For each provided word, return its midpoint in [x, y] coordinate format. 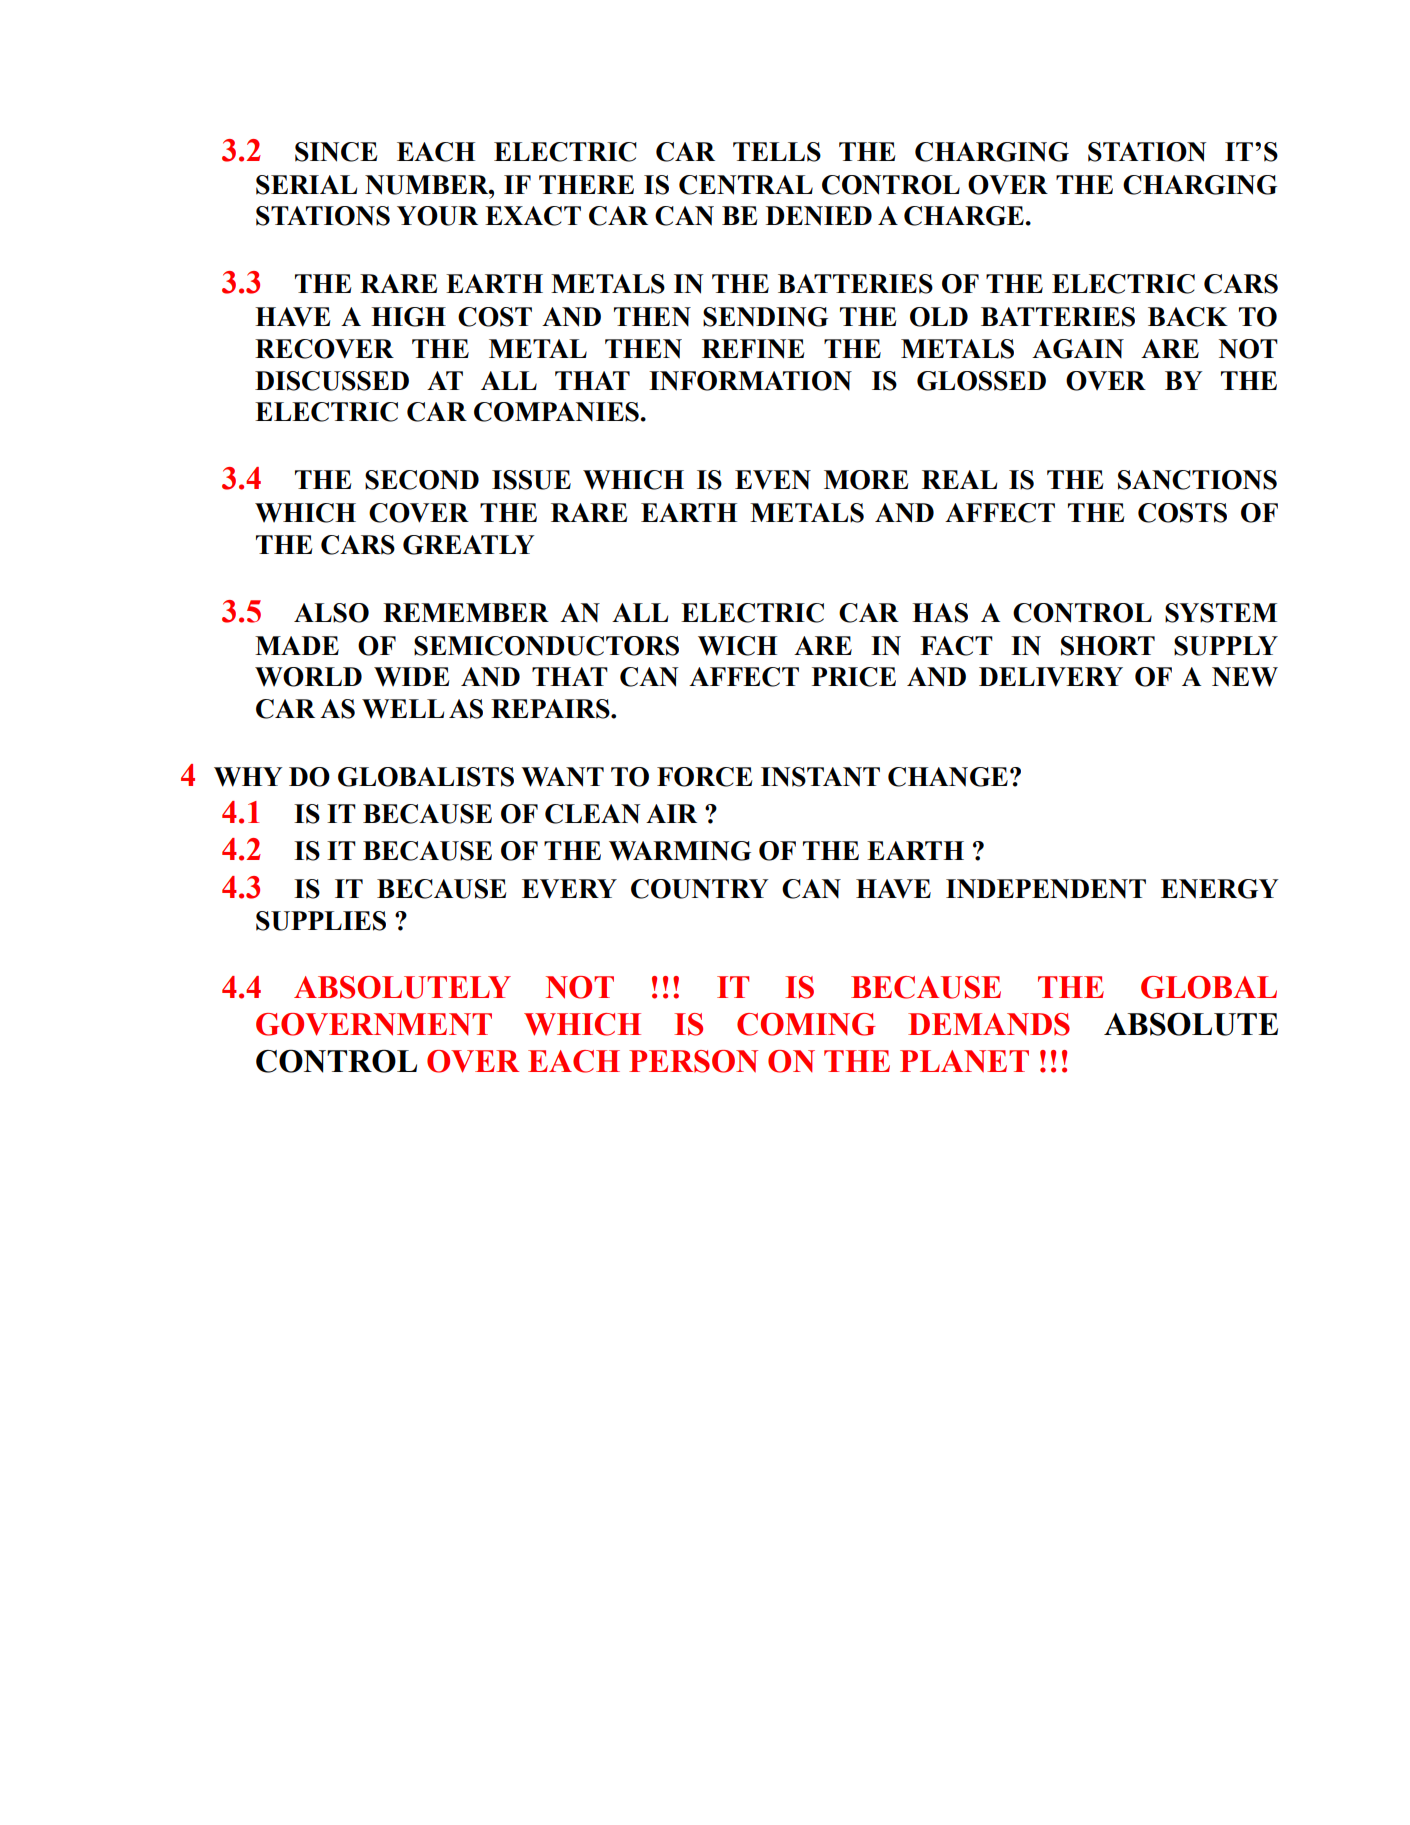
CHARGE [965, 216]
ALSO [331, 613]
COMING [806, 1024]
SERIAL [306, 185]
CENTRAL [746, 185]
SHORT [1108, 646]
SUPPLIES [321, 921]
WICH [737, 646]
